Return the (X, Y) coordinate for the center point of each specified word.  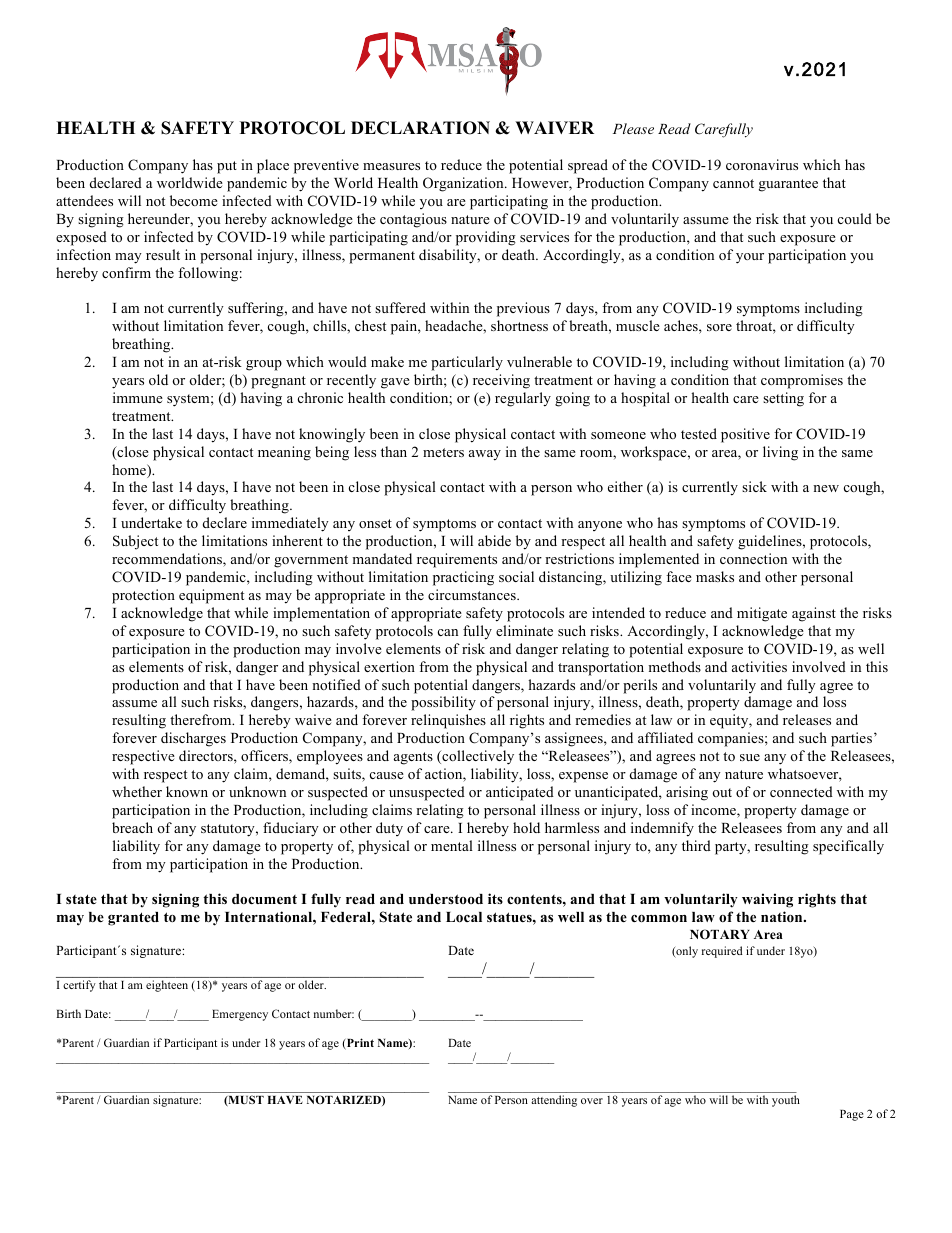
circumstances (473, 594)
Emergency (240, 1015)
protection (143, 596)
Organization (464, 184)
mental (452, 845)
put (227, 167)
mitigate (762, 614)
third (696, 845)
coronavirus (762, 164)
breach (132, 827)
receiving (501, 381)
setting (783, 399)
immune (138, 397)
